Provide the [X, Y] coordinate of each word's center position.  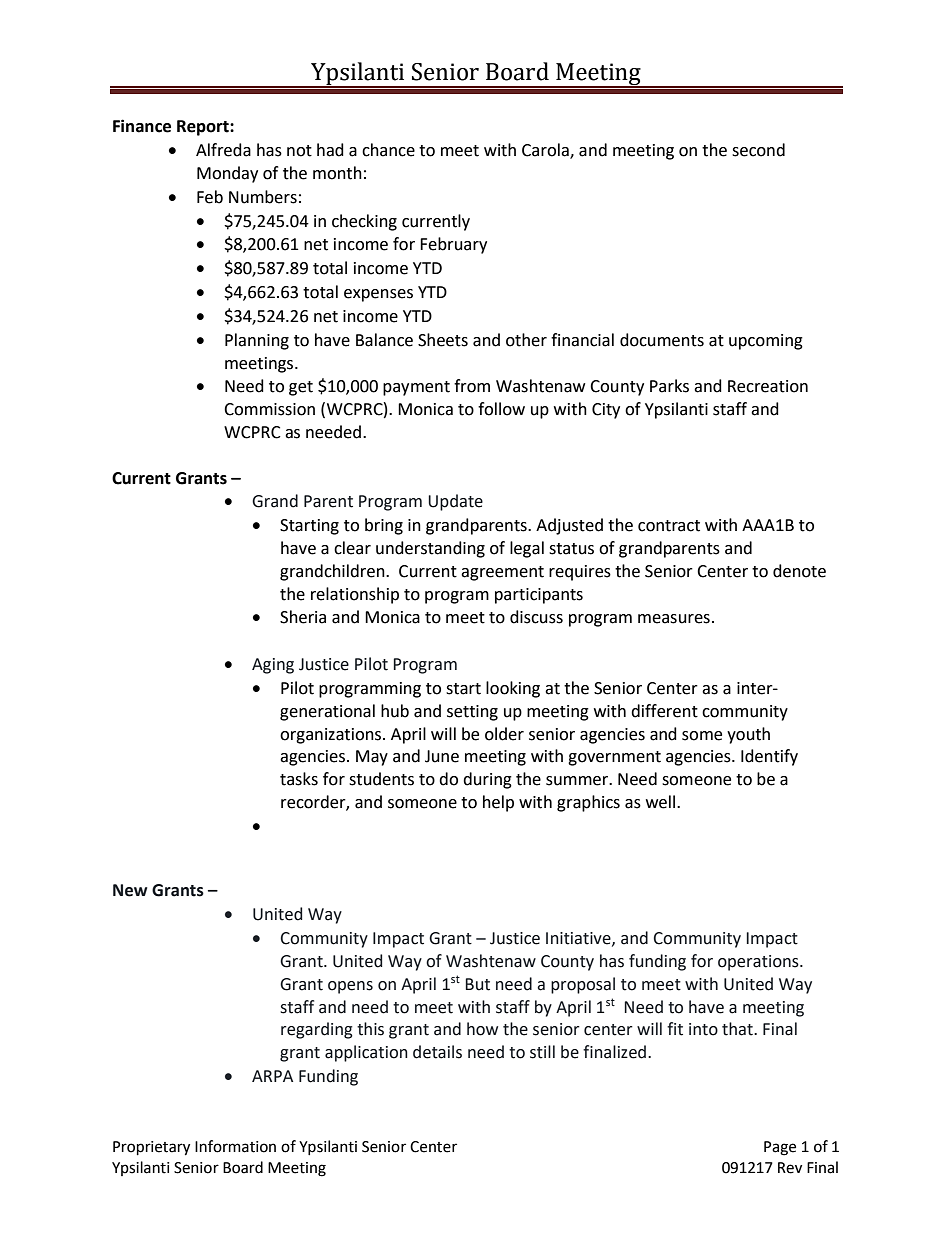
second [758, 150]
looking [513, 689]
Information [235, 1146]
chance [388, 150]
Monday [227, 174]
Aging [273, 666]
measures [674, 619]
